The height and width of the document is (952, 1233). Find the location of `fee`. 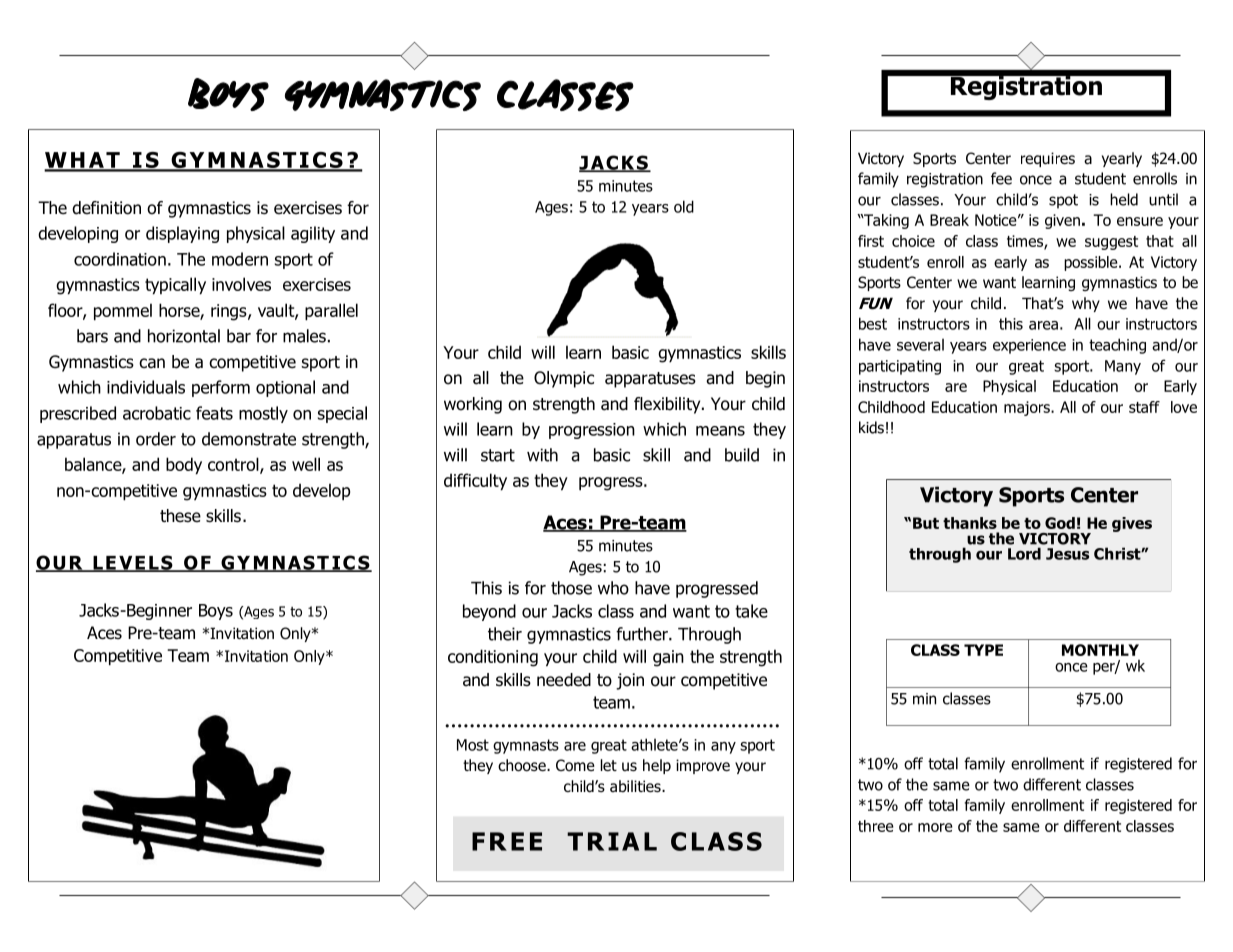

fee is located at coordinates (1001, 178).
